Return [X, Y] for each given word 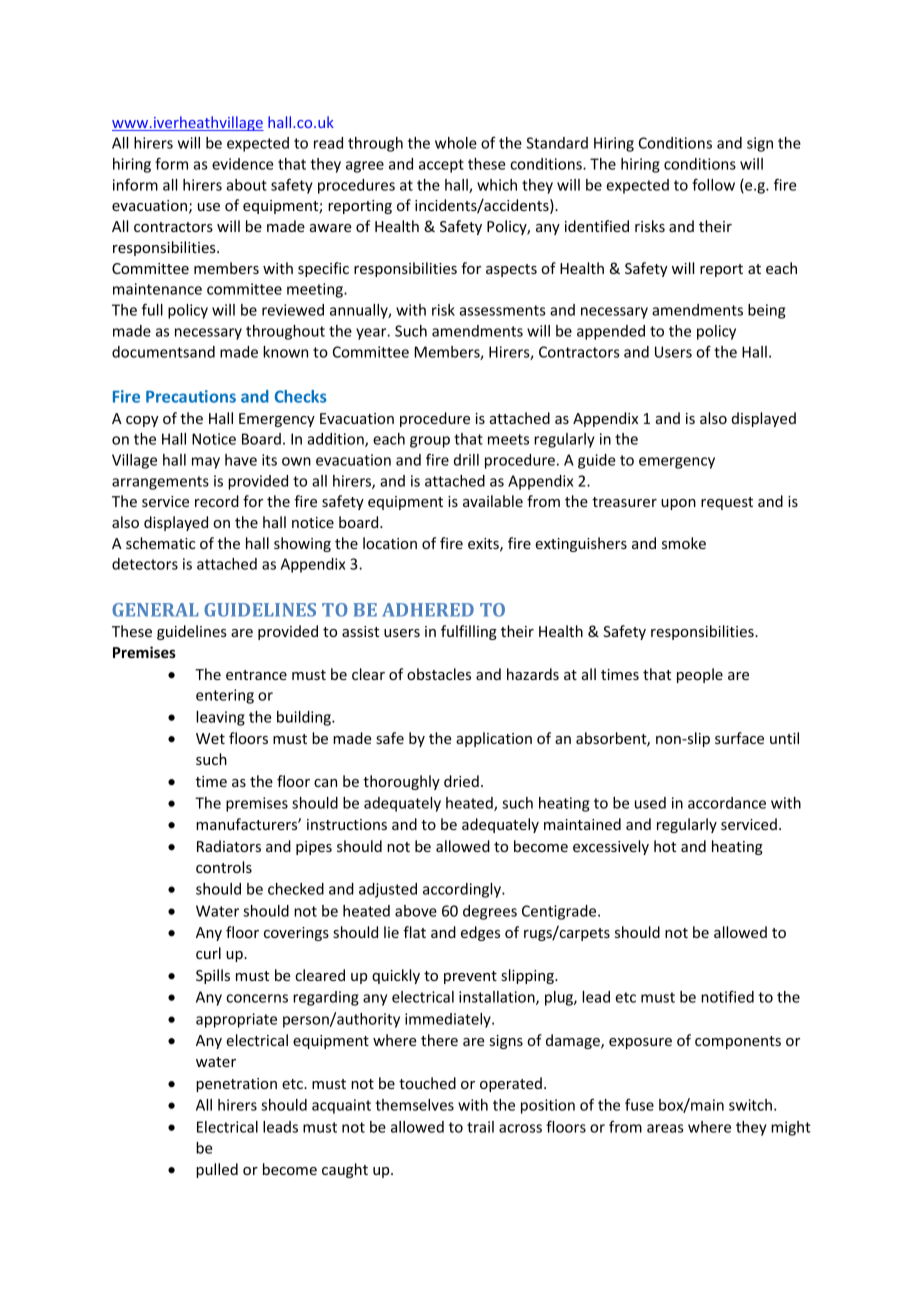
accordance [727, 803]
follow [713, 184]
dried [461, 781]
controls [224, 867]
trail [480, 1127]
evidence [242, 164]
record [217, 501]
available [493, 501]
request [727, 503]
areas [665, 1128]
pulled [217, 1170]
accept [441, 166]
